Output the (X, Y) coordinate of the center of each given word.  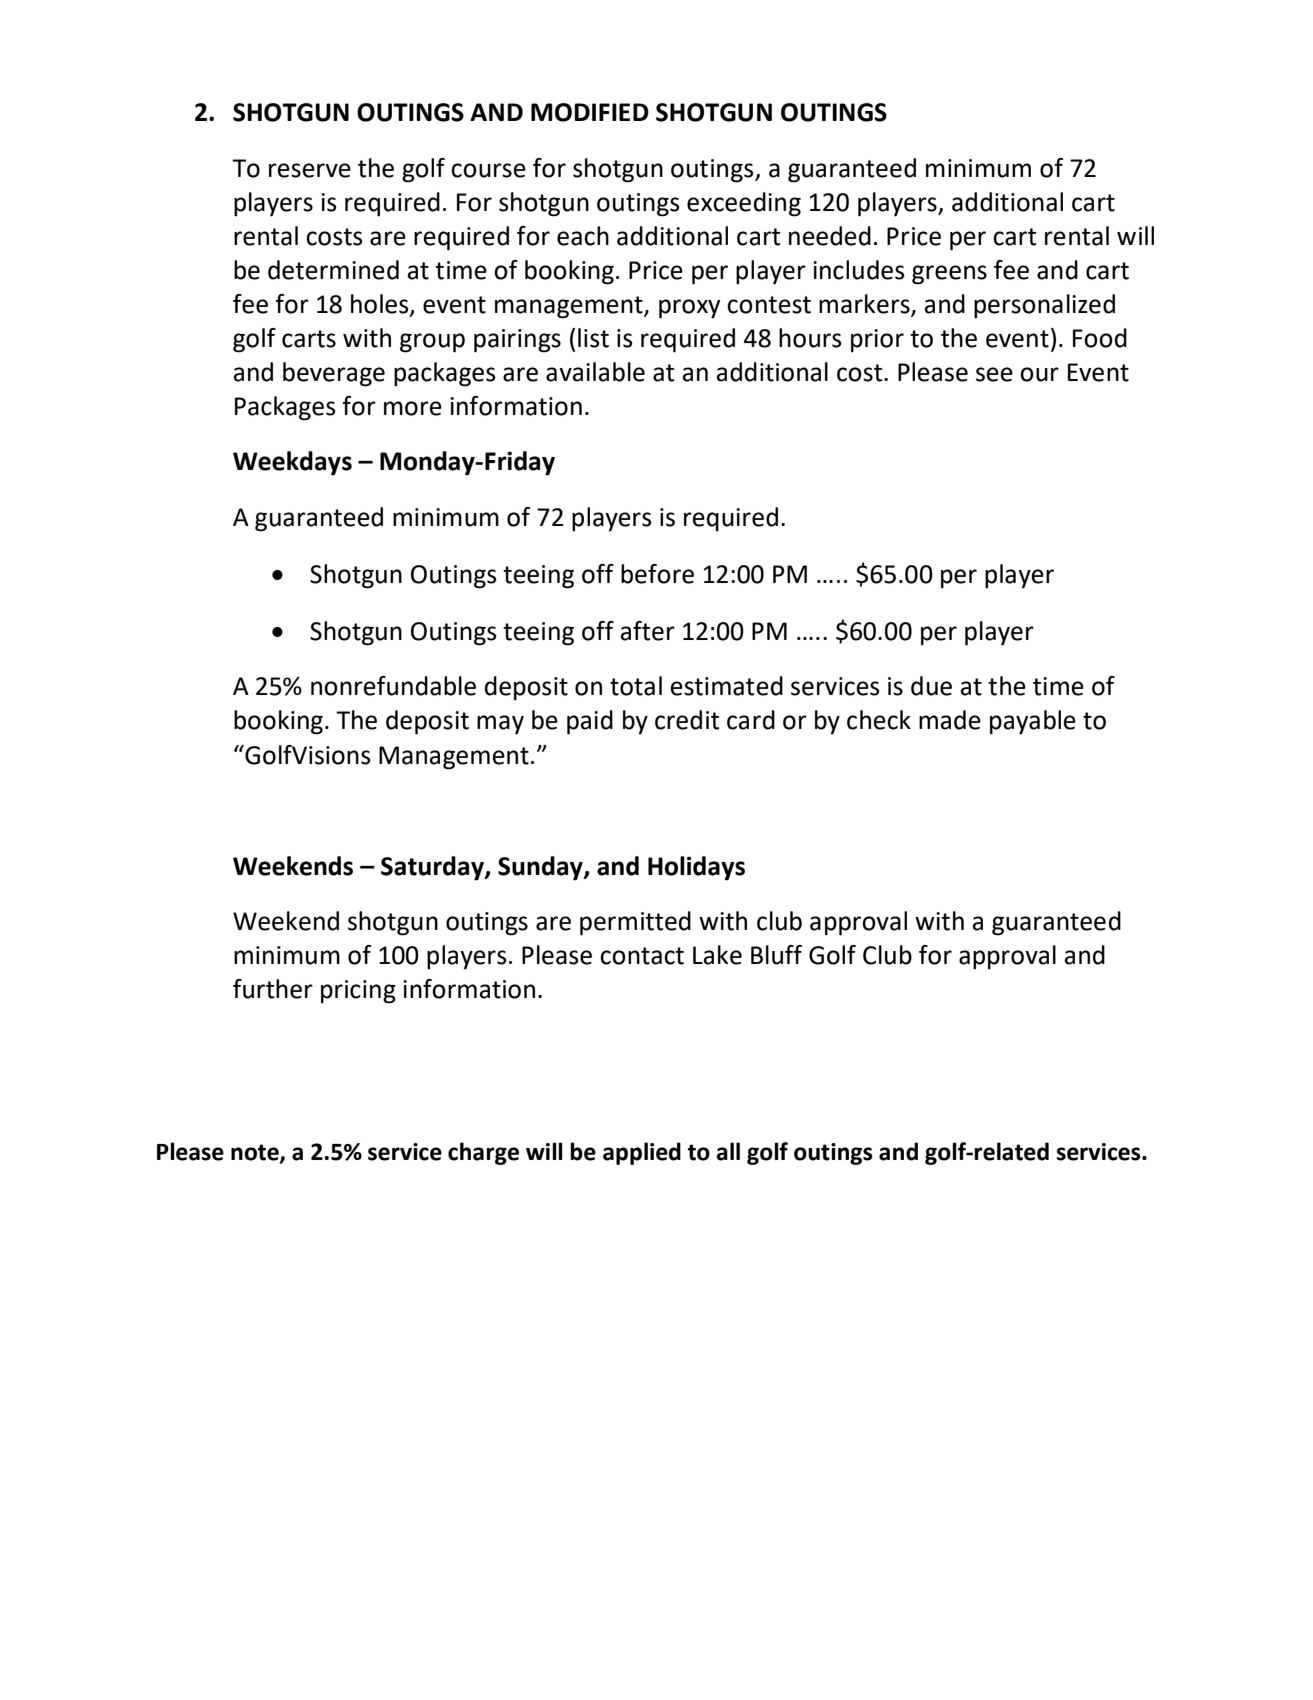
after (648, 631)
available (595, 372)
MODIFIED (590, 112)
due (931, 686)
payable (1033, 722)
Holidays (696, 868)
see (994, 374)
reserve (310, 170)
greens (949, 275)
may (500, 725)
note (256, 1153)
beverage (334, 374)
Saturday (433, 868)
